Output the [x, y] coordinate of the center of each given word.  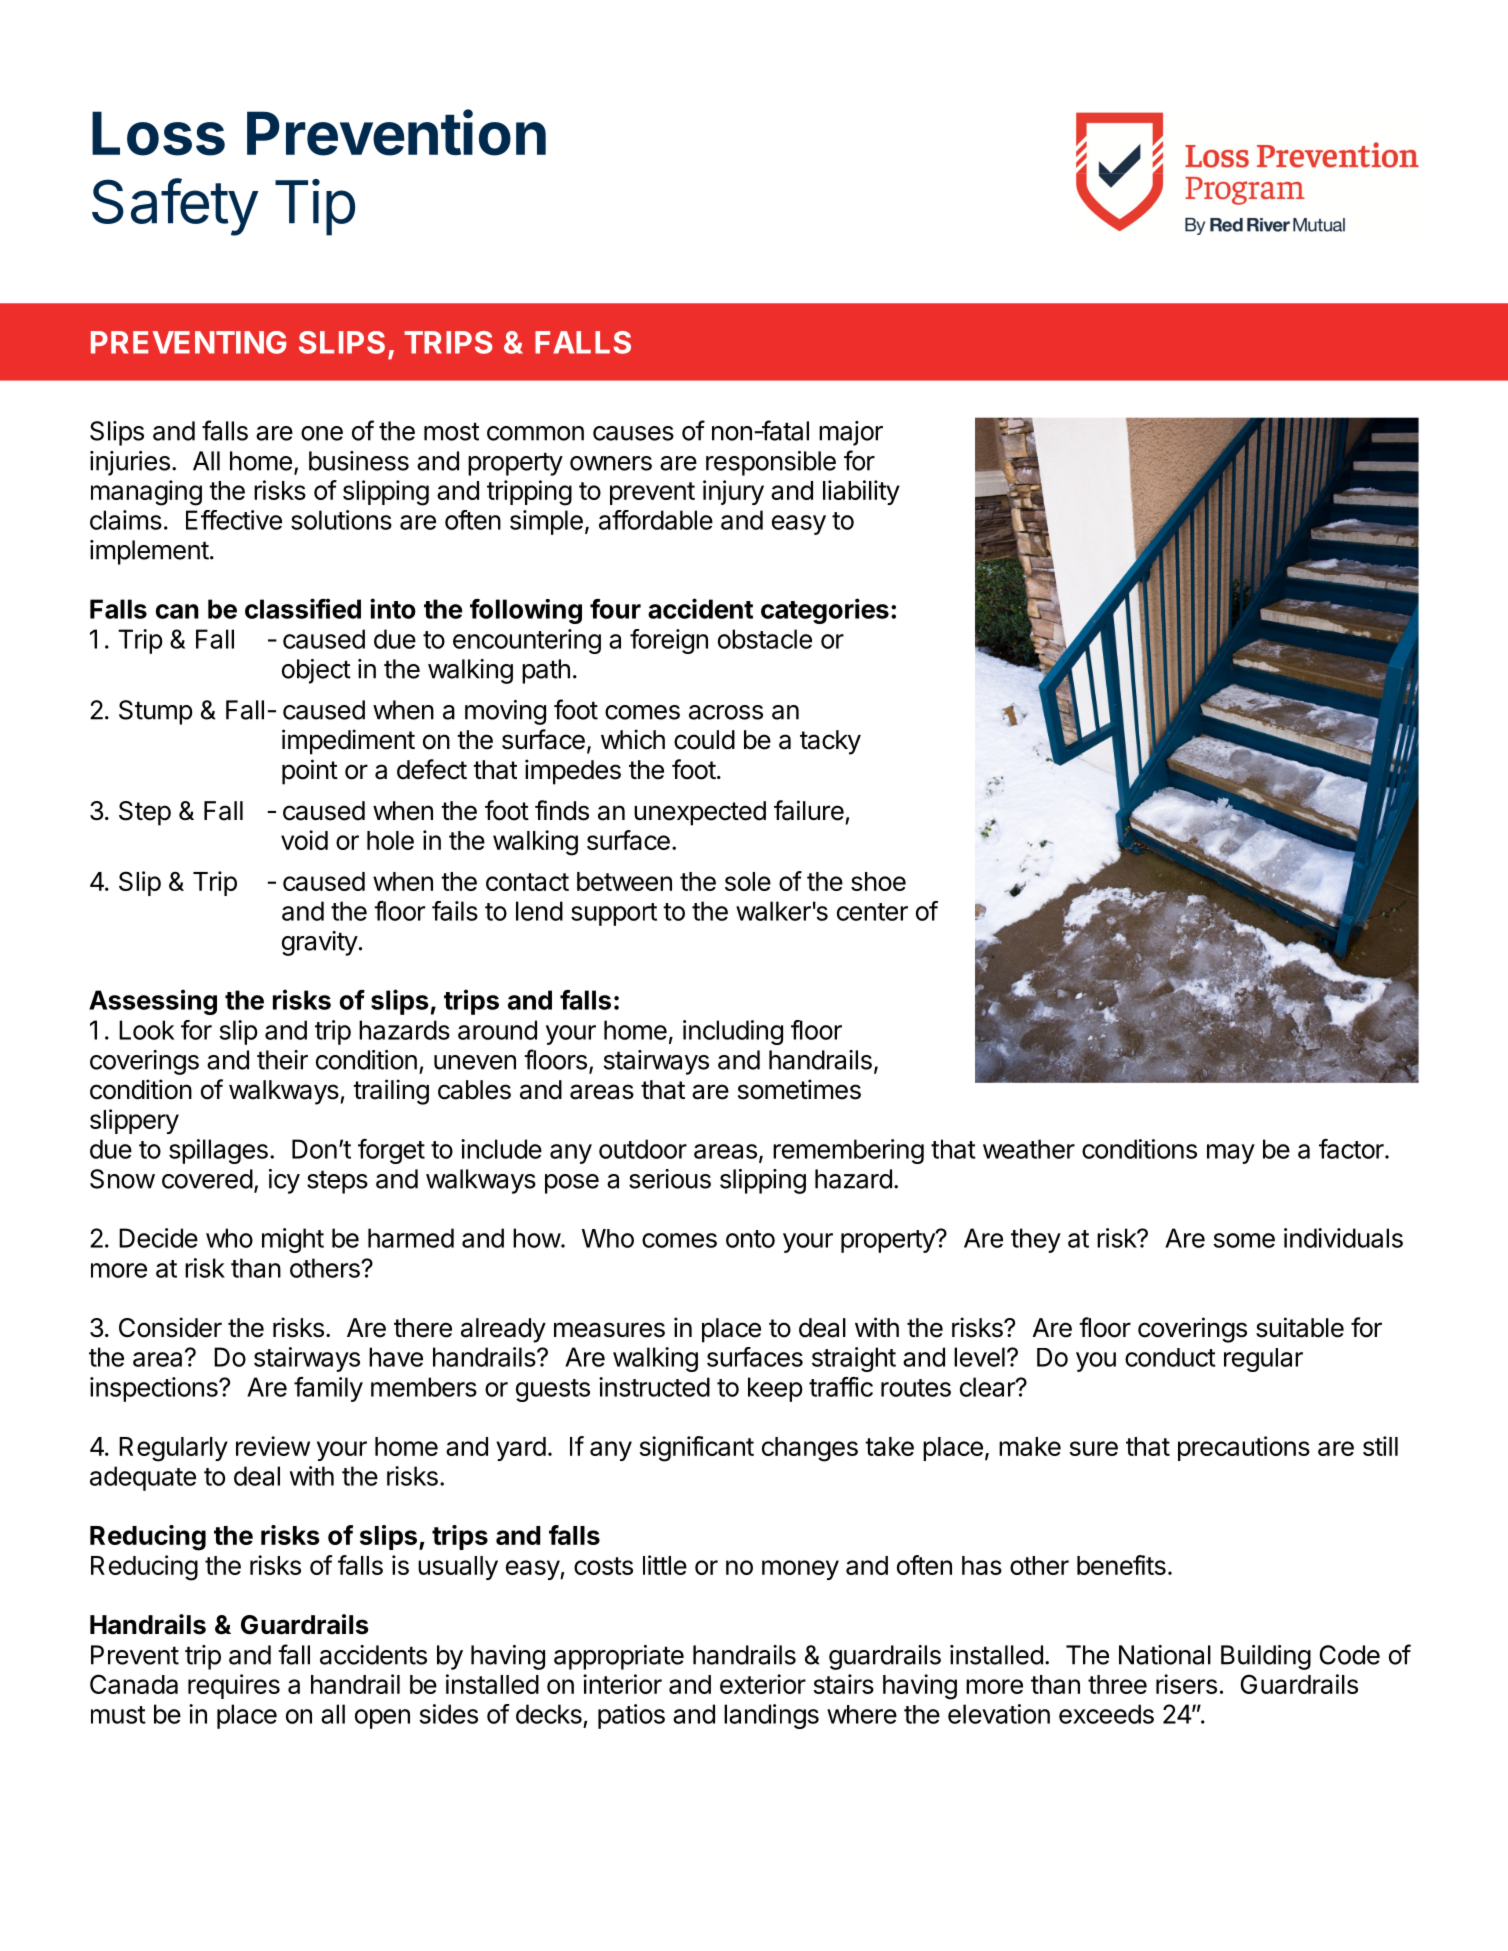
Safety [175, 207]
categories [825, 611]
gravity [320, 943]
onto [750, 1239]
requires [234, 1686]
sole [748, 881]
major [851, 433]
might [293, 1240]
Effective [234, 520]
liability [861, 492]
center [872, 912]
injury [733, 492]
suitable [1300, 1327]
